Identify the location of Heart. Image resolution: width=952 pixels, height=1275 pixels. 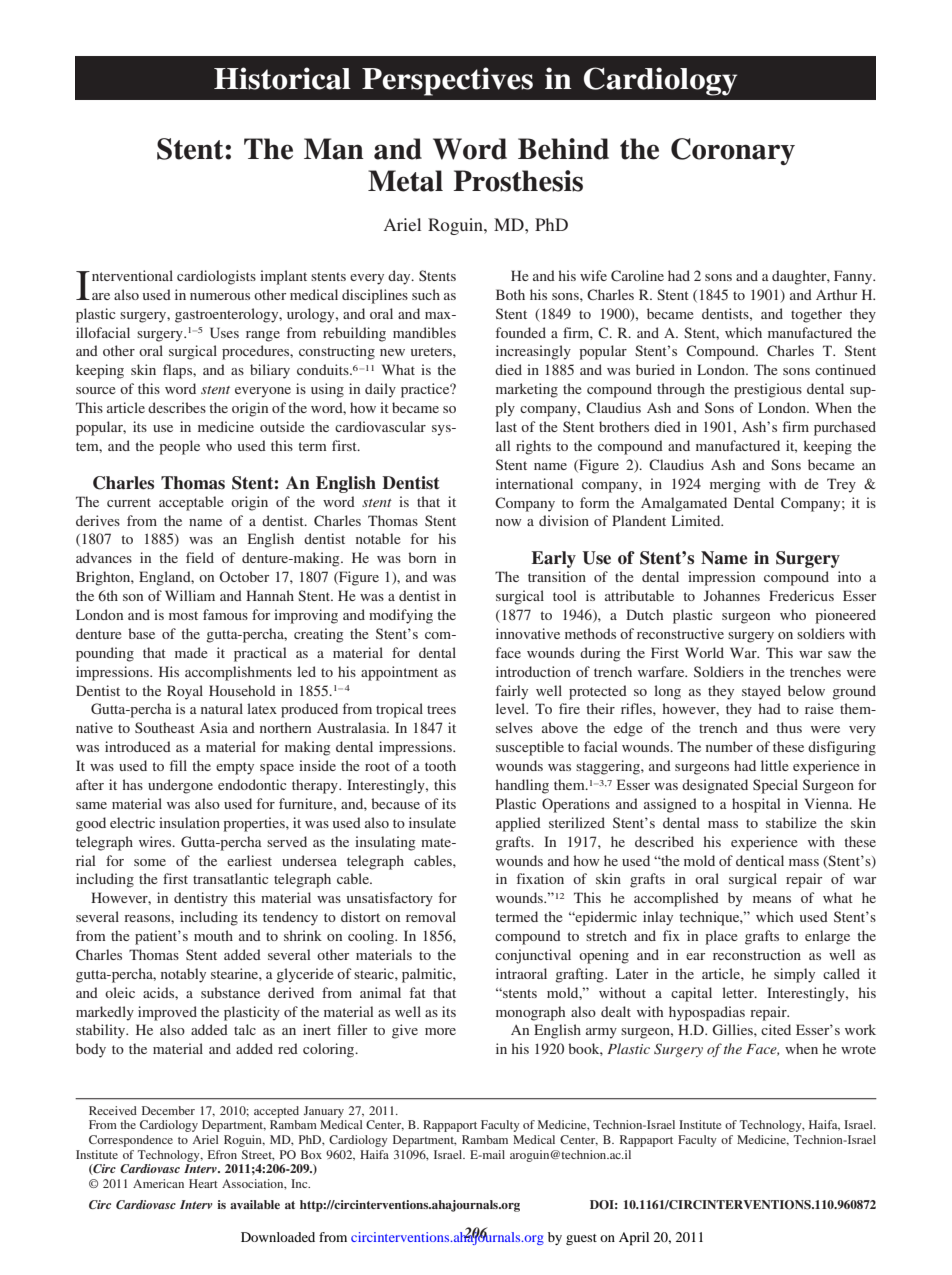
(203, 1183).
